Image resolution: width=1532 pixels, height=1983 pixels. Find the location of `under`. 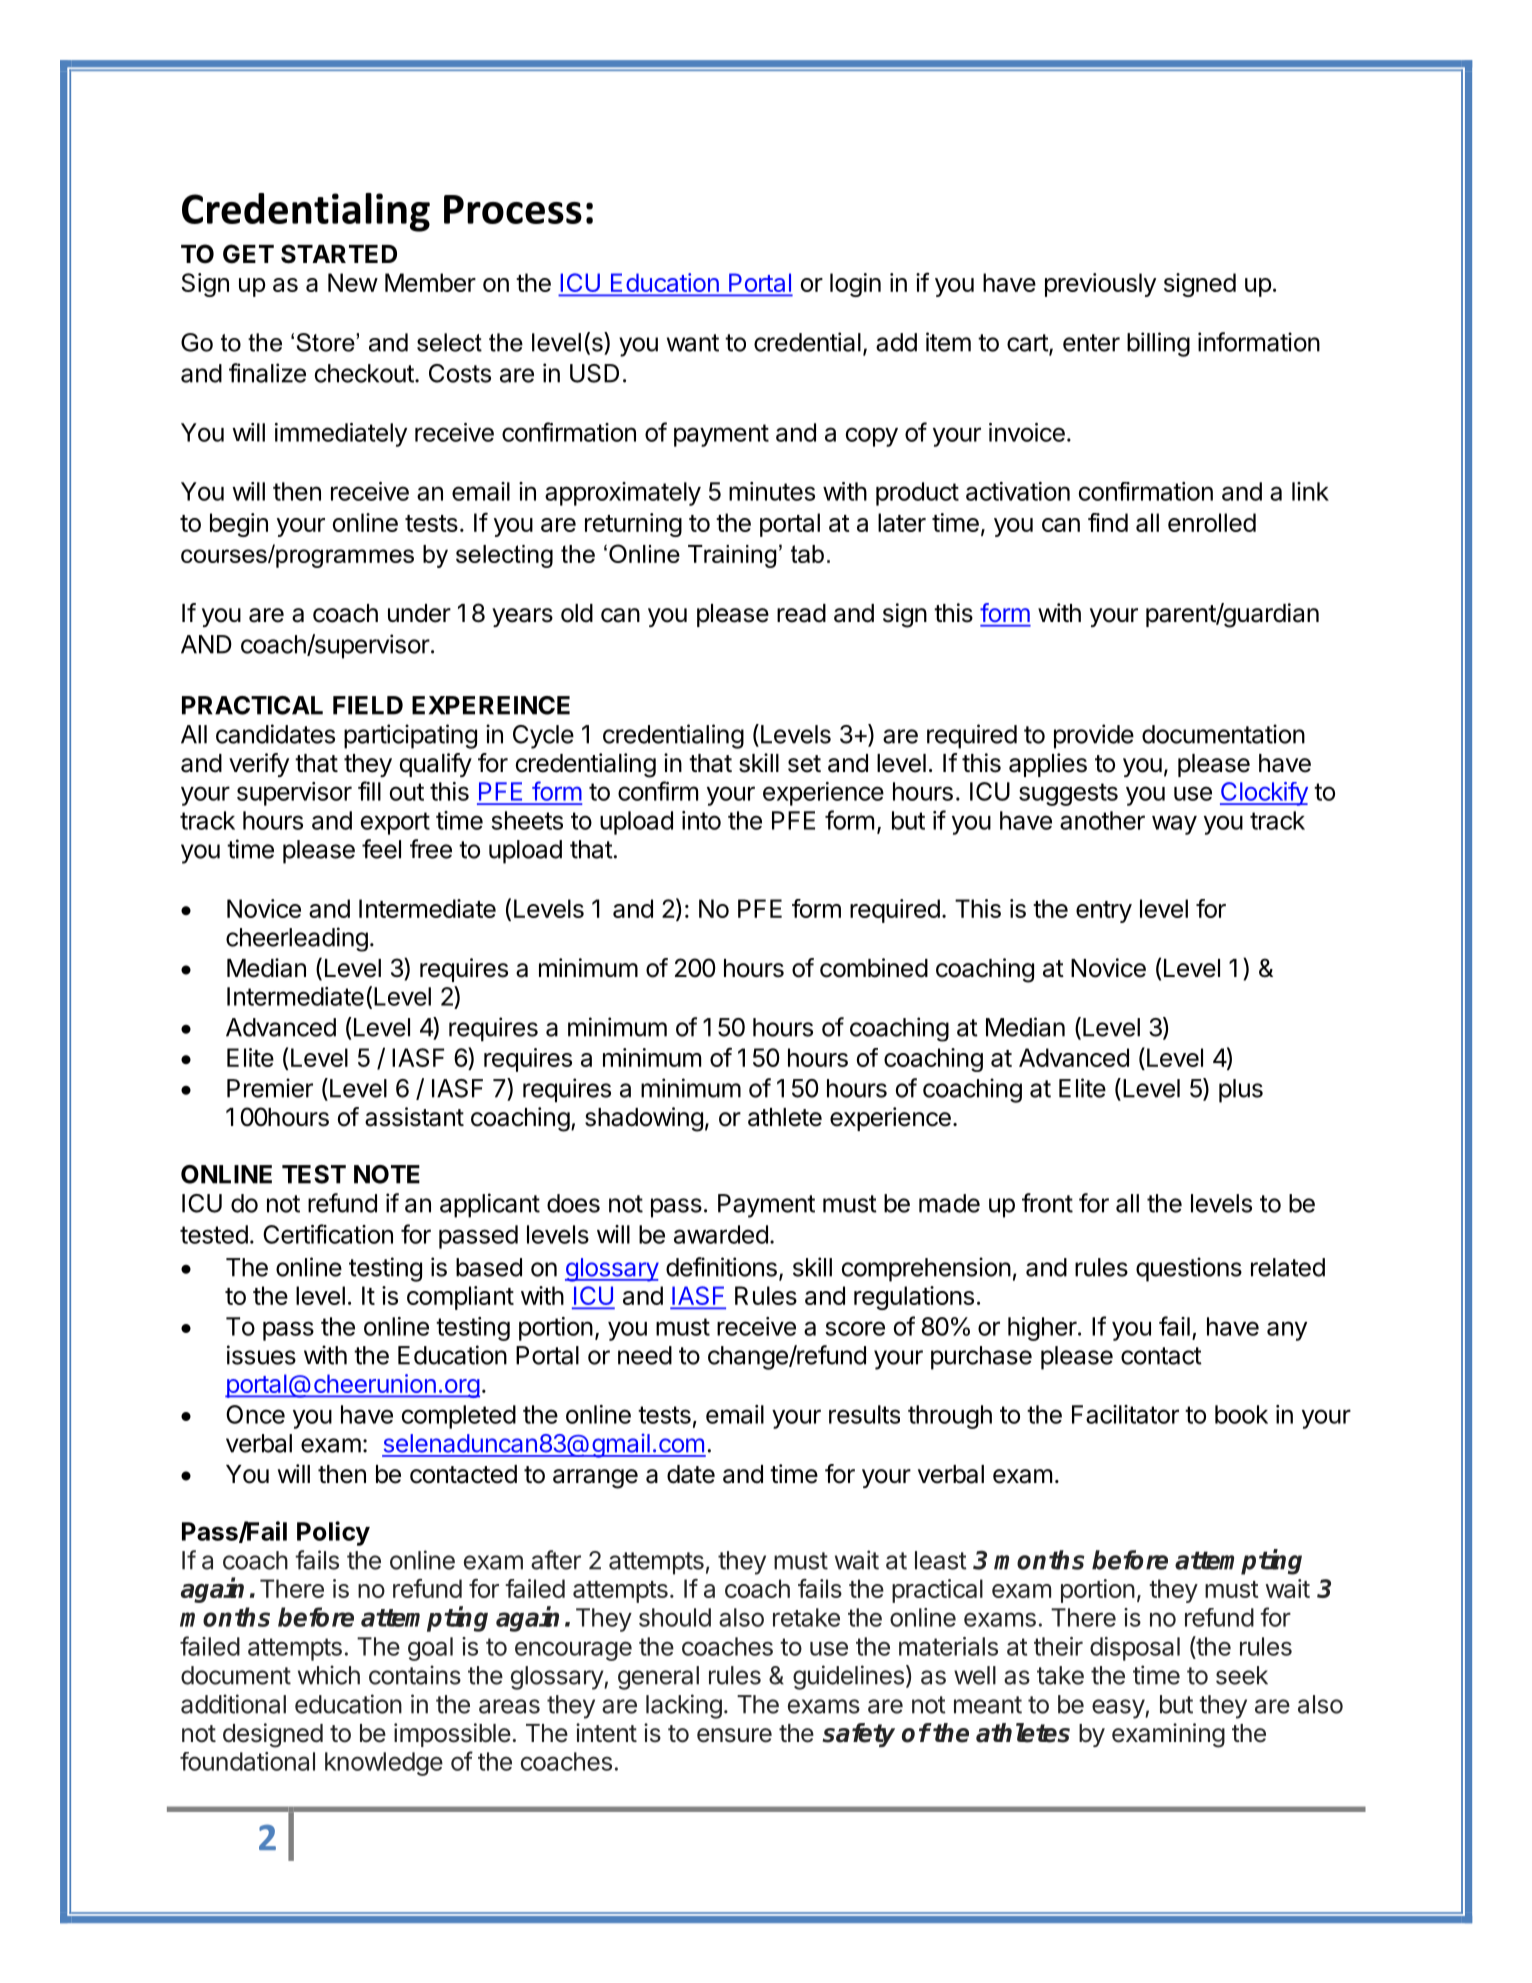

under is located at coordinates (419, 613).
